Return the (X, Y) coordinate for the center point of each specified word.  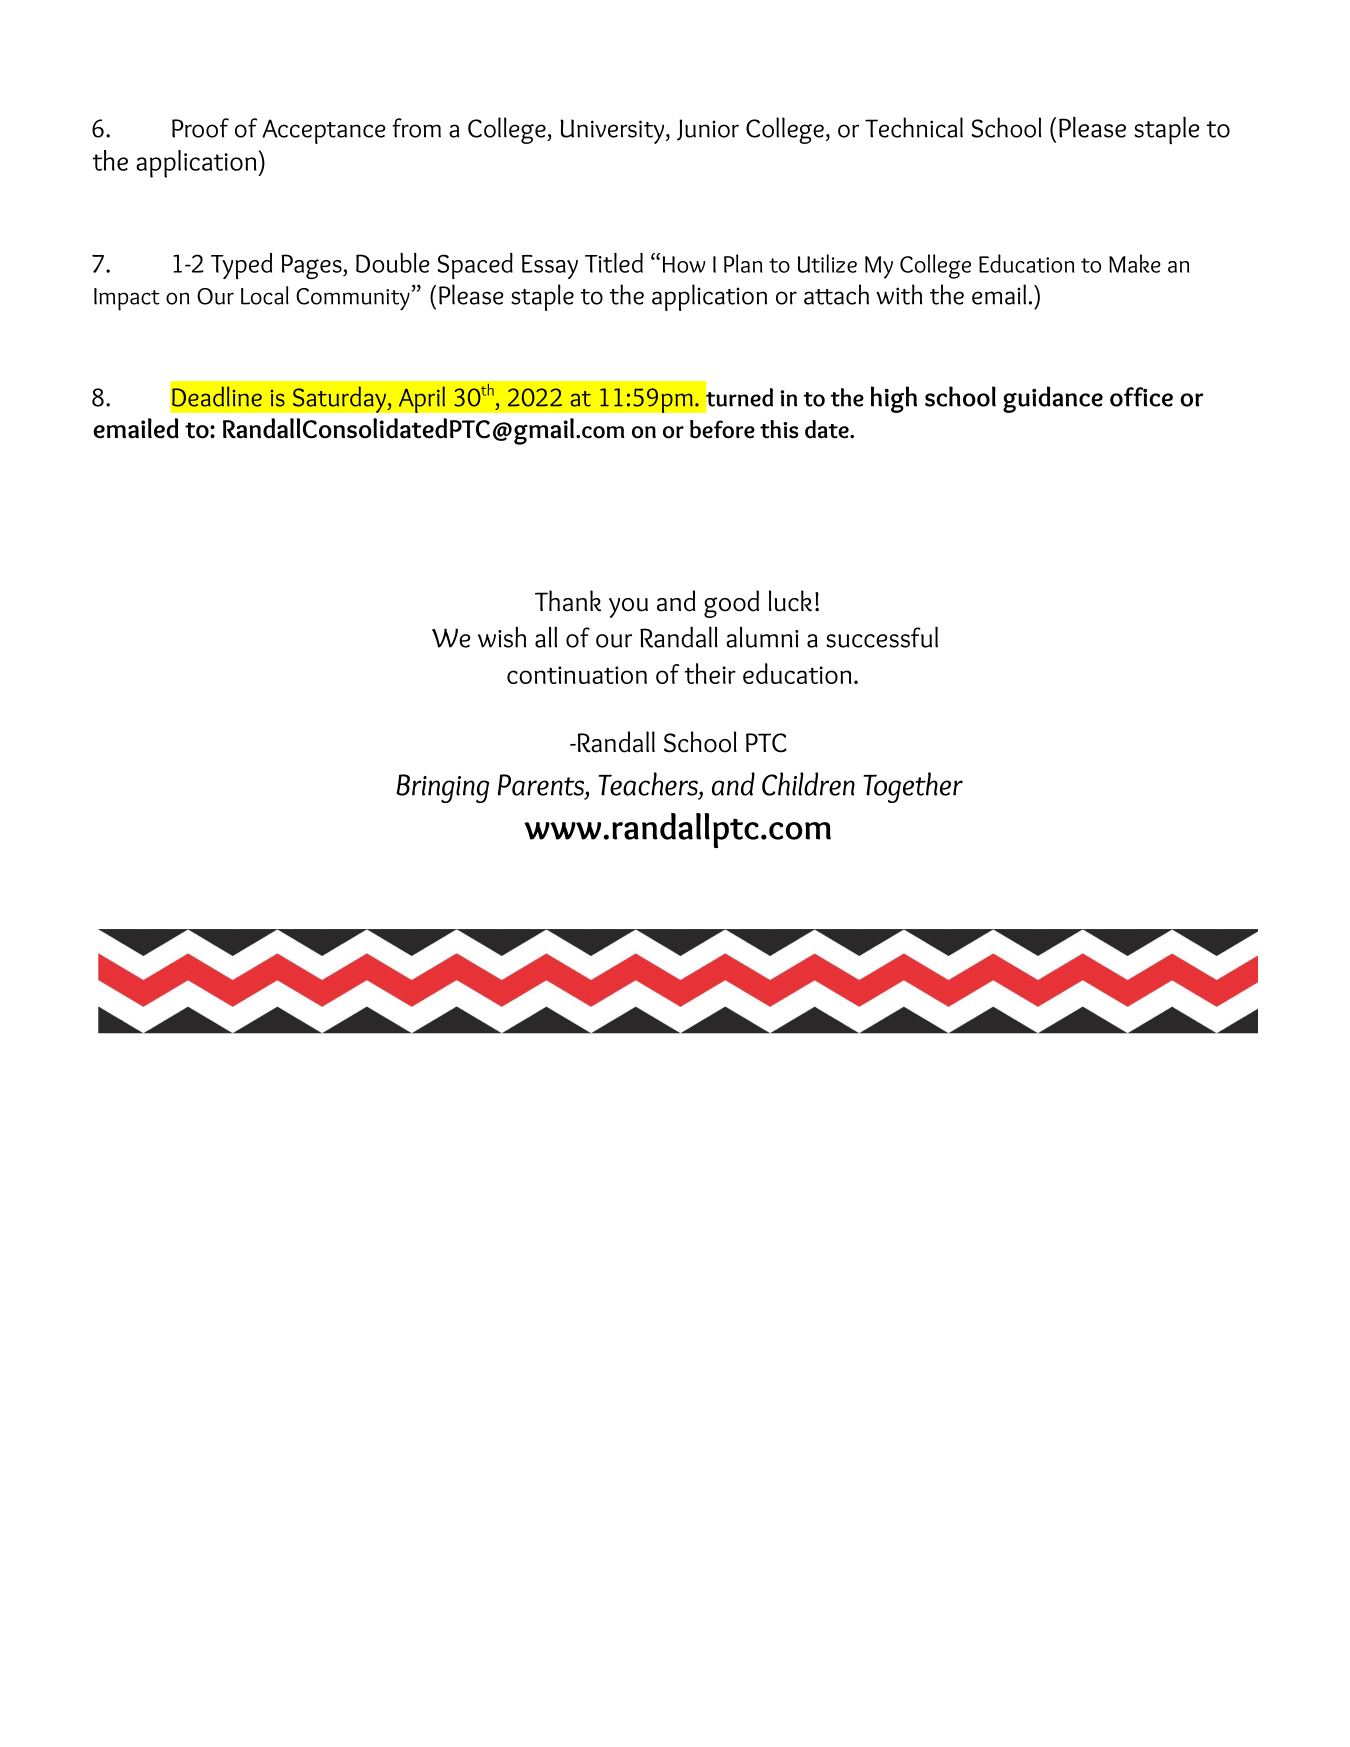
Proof (200, 128)
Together (913, 787)
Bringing (442, 788)
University (613, 131)
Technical (914, 127)
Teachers (649, 784)
